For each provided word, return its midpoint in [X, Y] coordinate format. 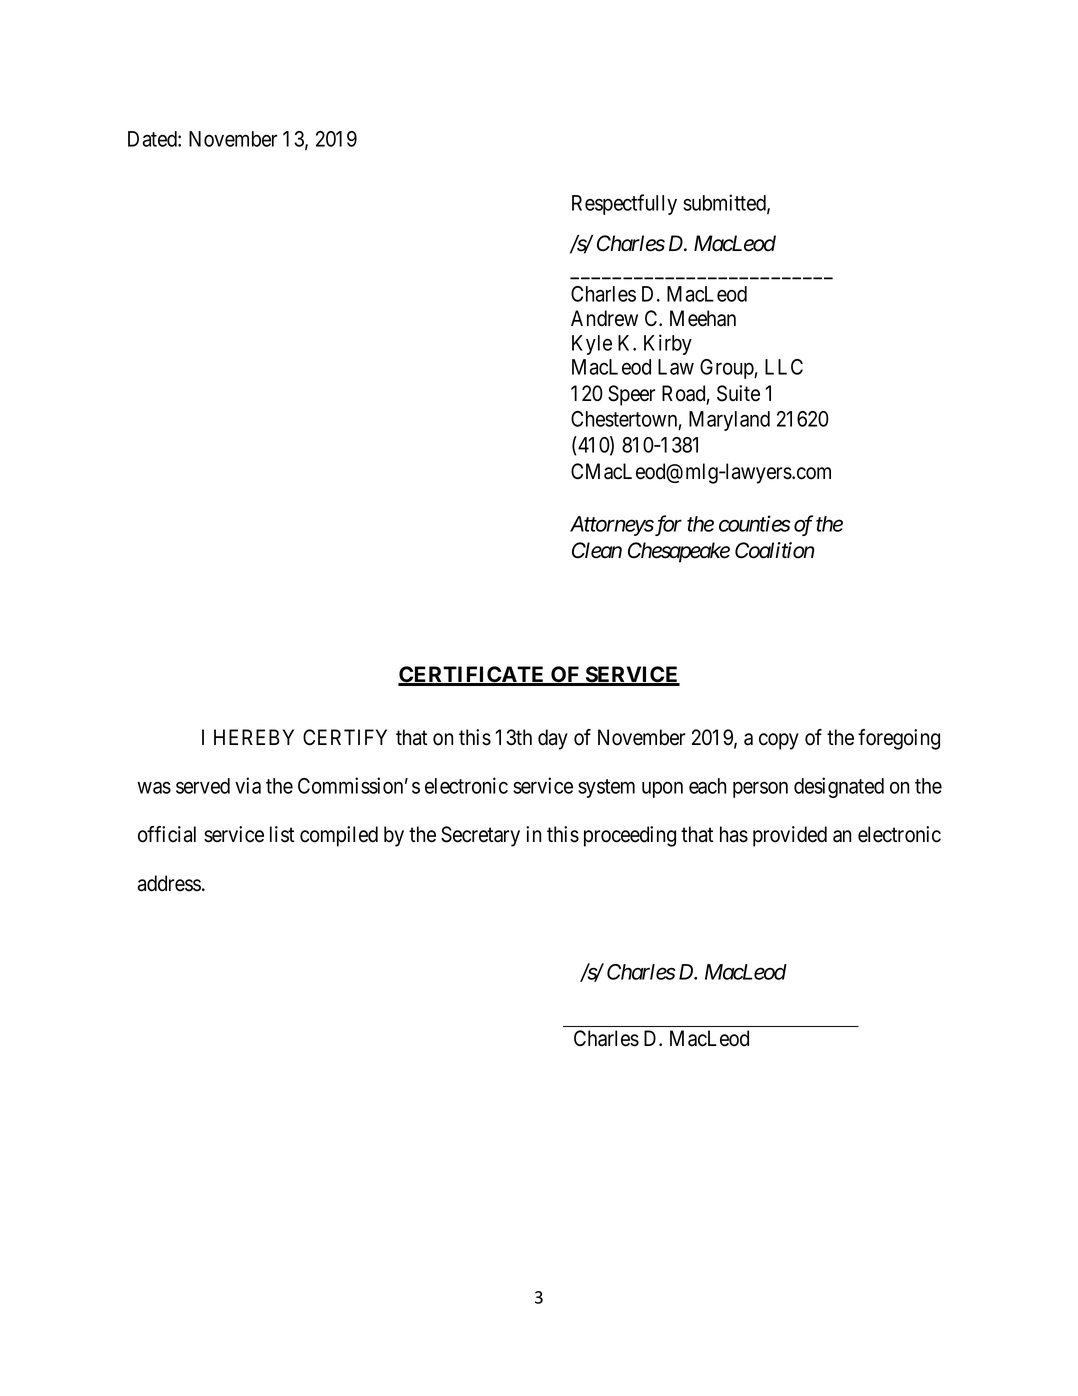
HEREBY [254, 737]
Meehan [703, 318]
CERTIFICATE [472, 675]
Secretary [480, 836]
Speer [632, 395]
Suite [738, 393]
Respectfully [624, 204]
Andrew [604, 318]
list [282, 834]
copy [779, 741]
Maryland [729, 421]
